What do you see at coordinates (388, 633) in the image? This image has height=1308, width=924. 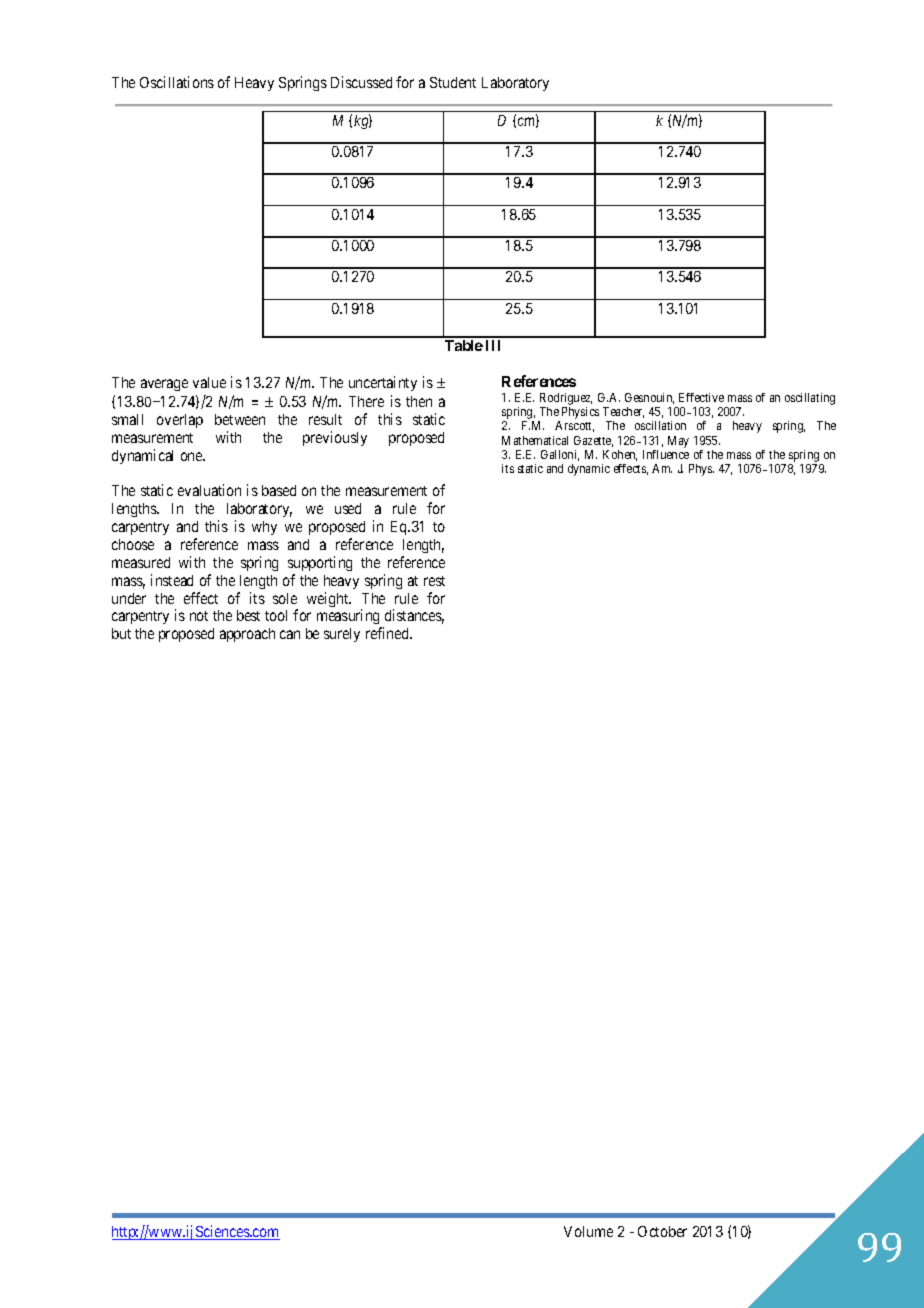 I see `refined` at bounding box center [388, 633].
